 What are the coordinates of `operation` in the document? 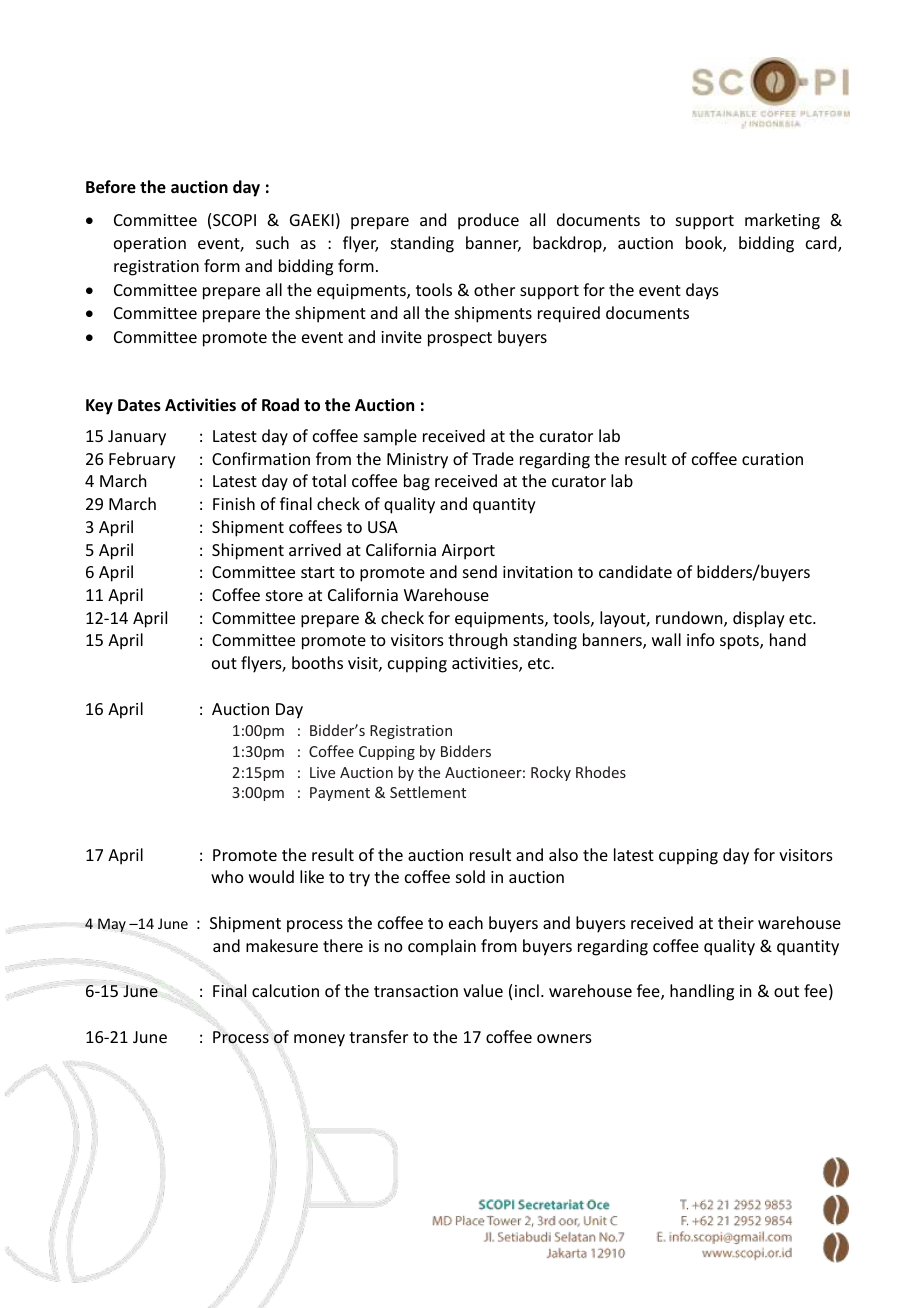 It's located at (150, 245).
